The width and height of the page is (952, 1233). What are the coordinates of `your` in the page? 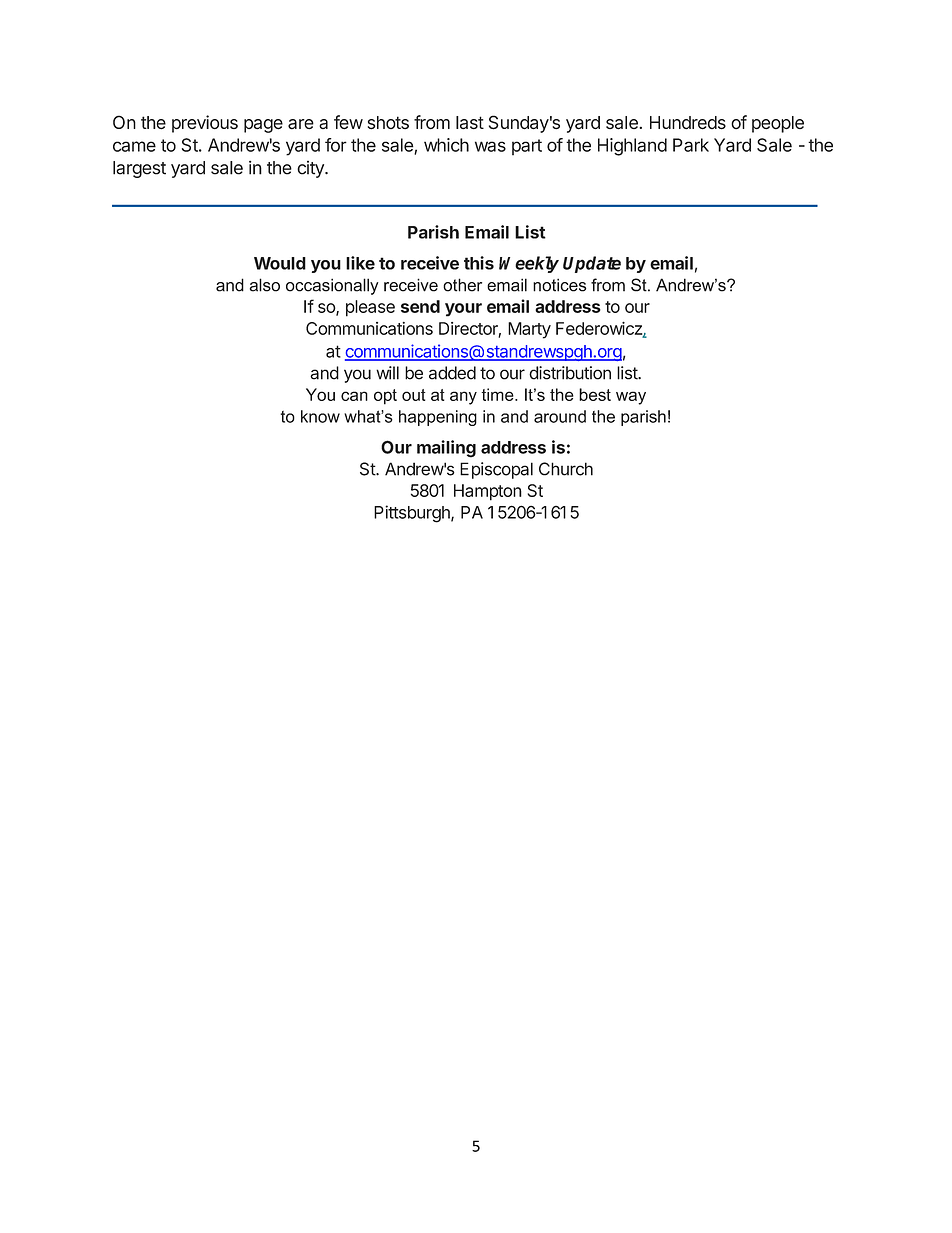 It's located at (463, 310).
